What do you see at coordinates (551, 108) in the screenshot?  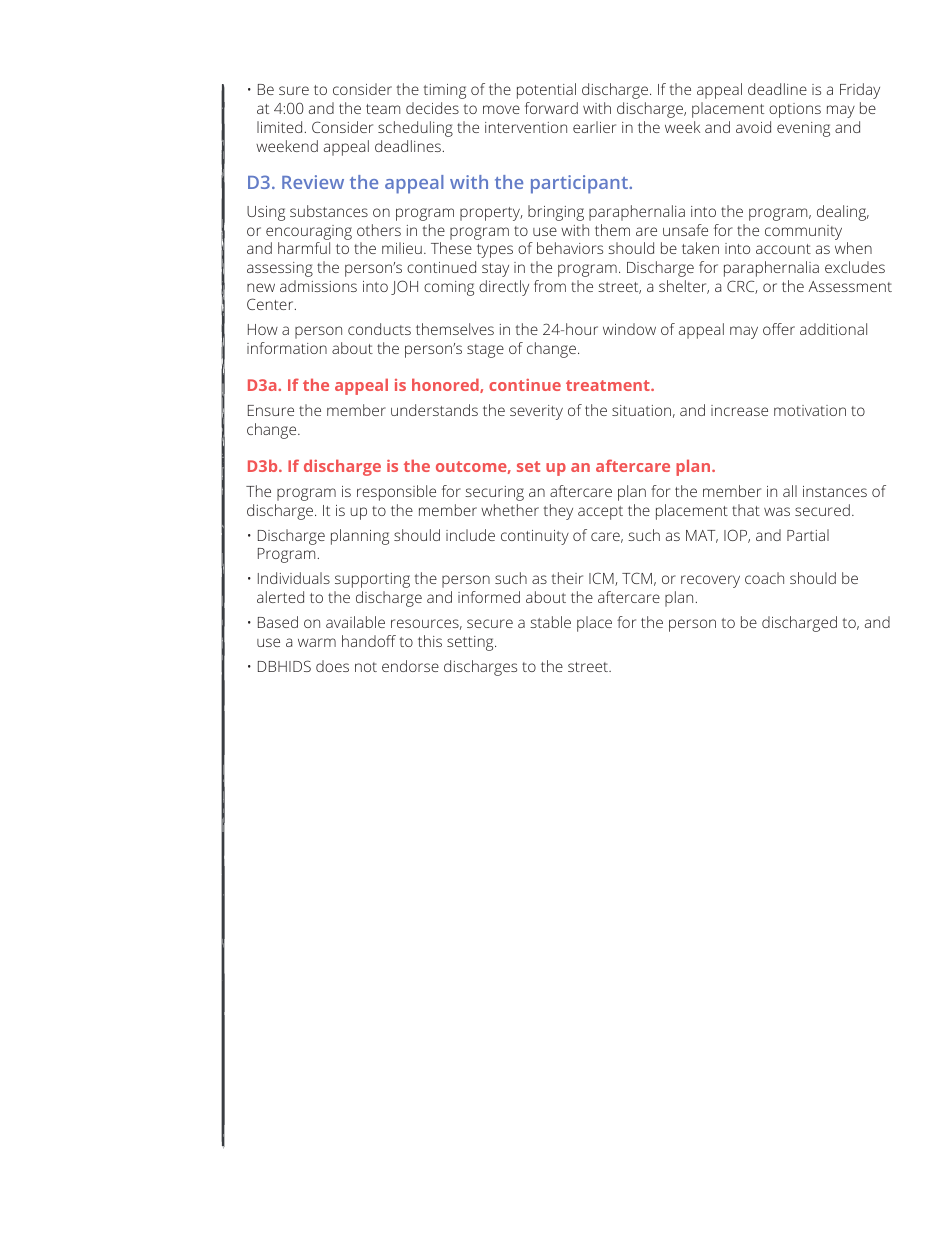 I see `forward` at bounding box center [551, 108].
